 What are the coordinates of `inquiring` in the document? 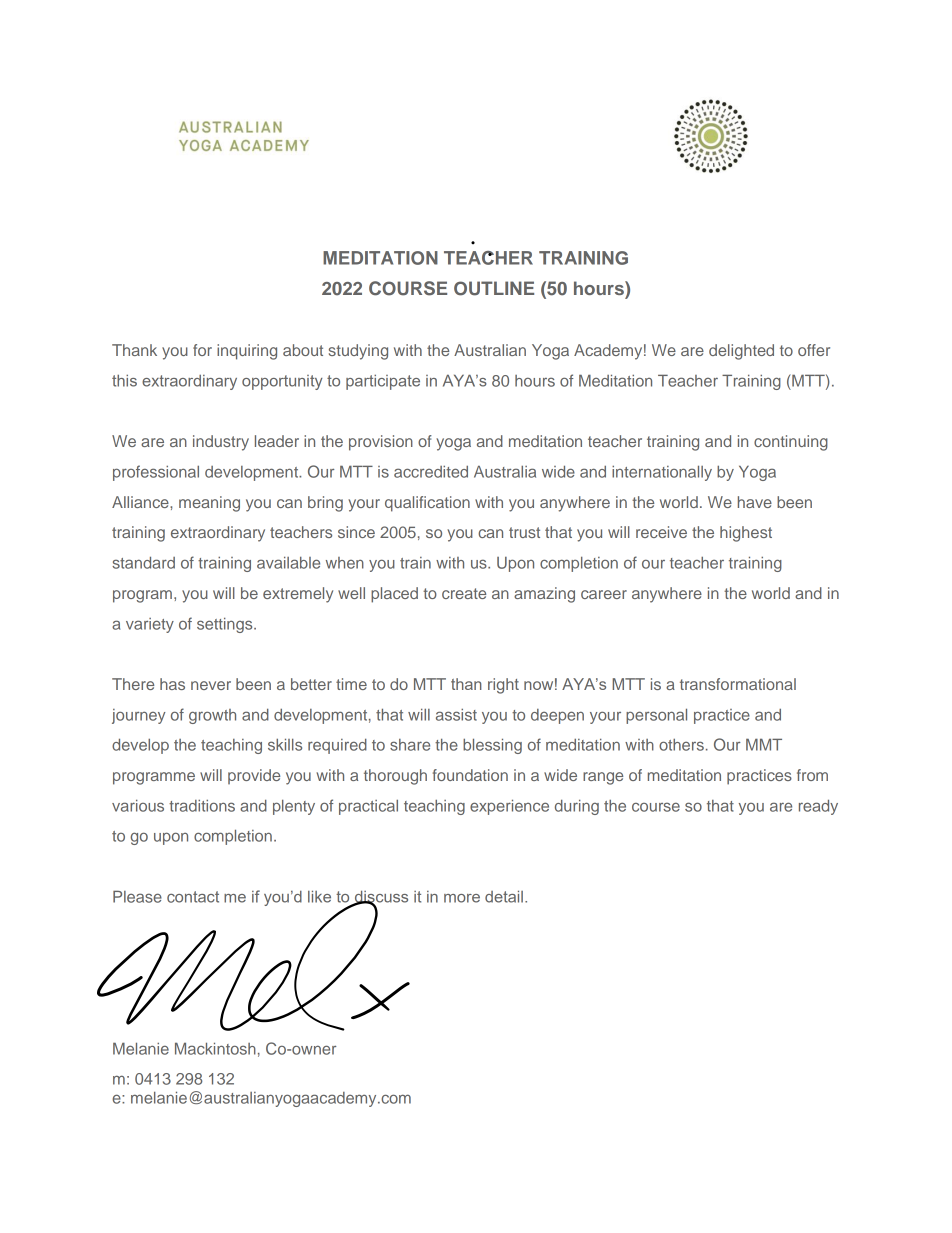 It's located at (247, 352).
